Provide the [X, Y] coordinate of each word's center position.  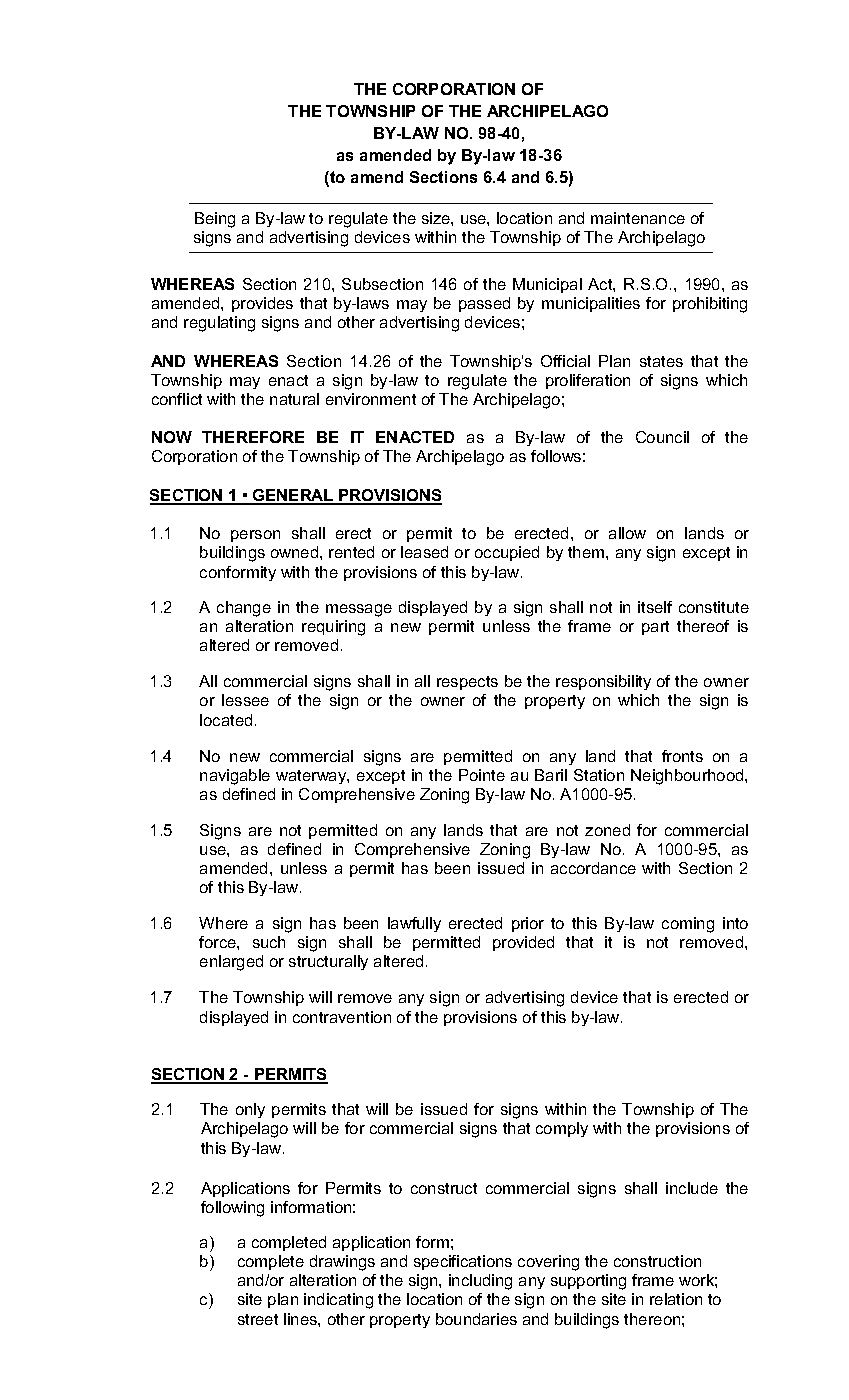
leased [424, 552]
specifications [463, 1262]
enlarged [231, 963]
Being [215, 220]
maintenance [638, 218]
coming [688, 925]
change [244, 609]
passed [484, 304]
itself [655, 607]
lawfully [414, 924]
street [258, 1319]
